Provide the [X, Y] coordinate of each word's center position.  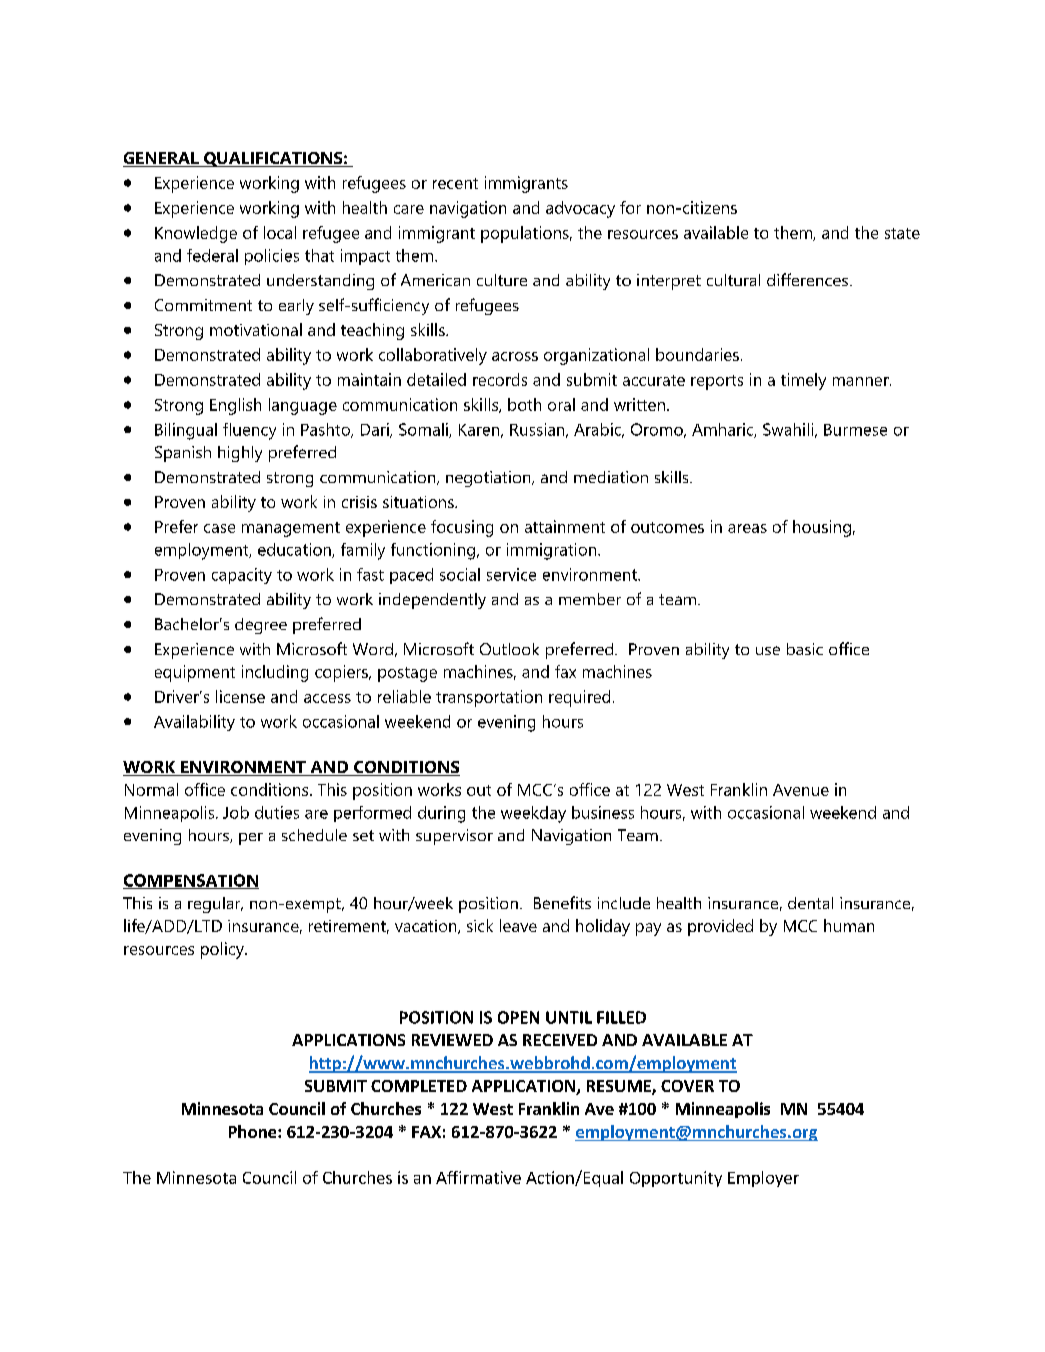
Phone [254, 1131]
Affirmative [478, 1177]
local [280, 232]
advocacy [580, 209]
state [902, 233]
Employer [763, 1179]
